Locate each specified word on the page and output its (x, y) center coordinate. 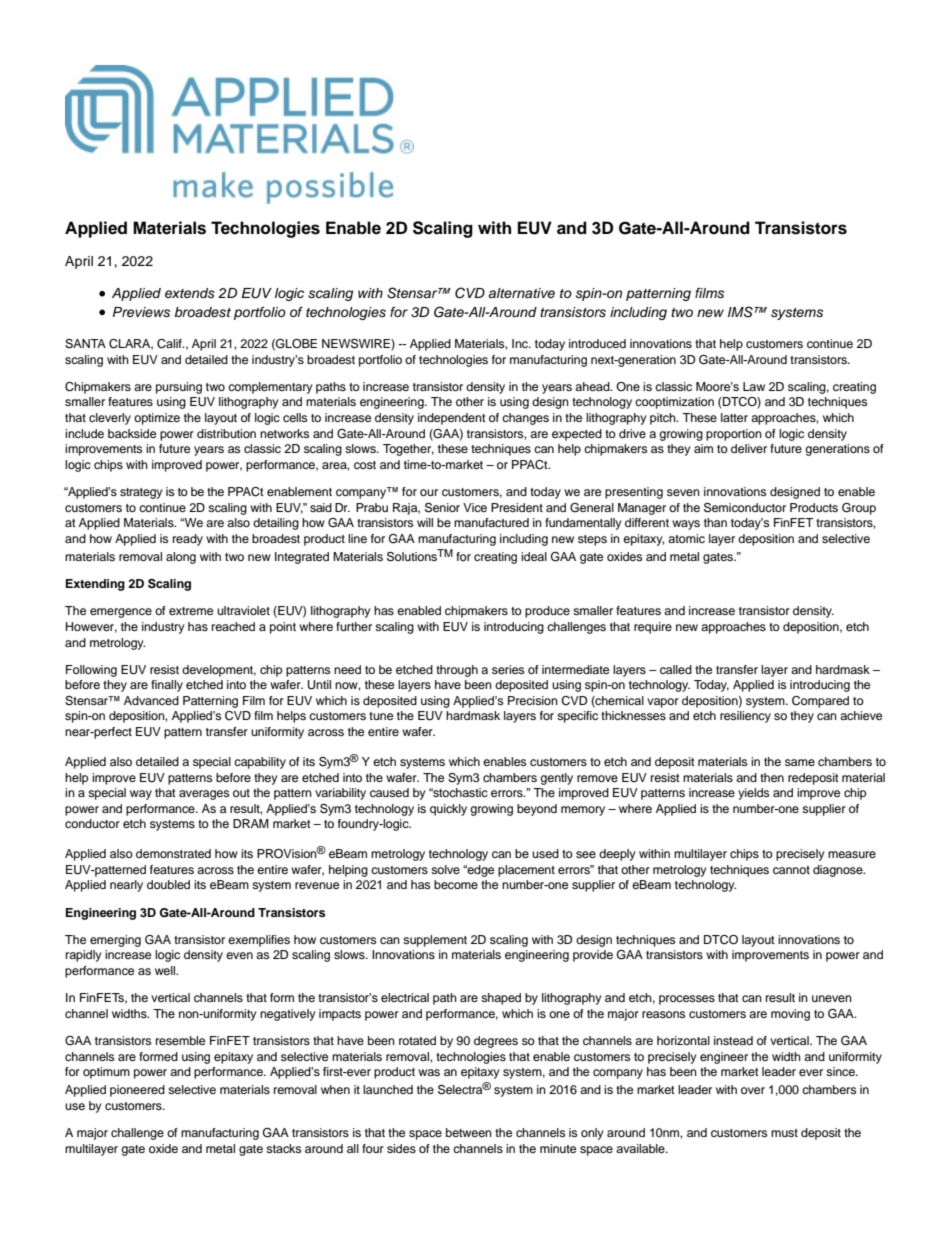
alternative (521, 293)
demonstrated (173, 853)
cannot (791, 870)
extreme (191, 611)
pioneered (137, 1091)
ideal (534, 556)
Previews (141, 312)
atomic (686, 538)
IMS (741, 312)
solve (445, 869)
